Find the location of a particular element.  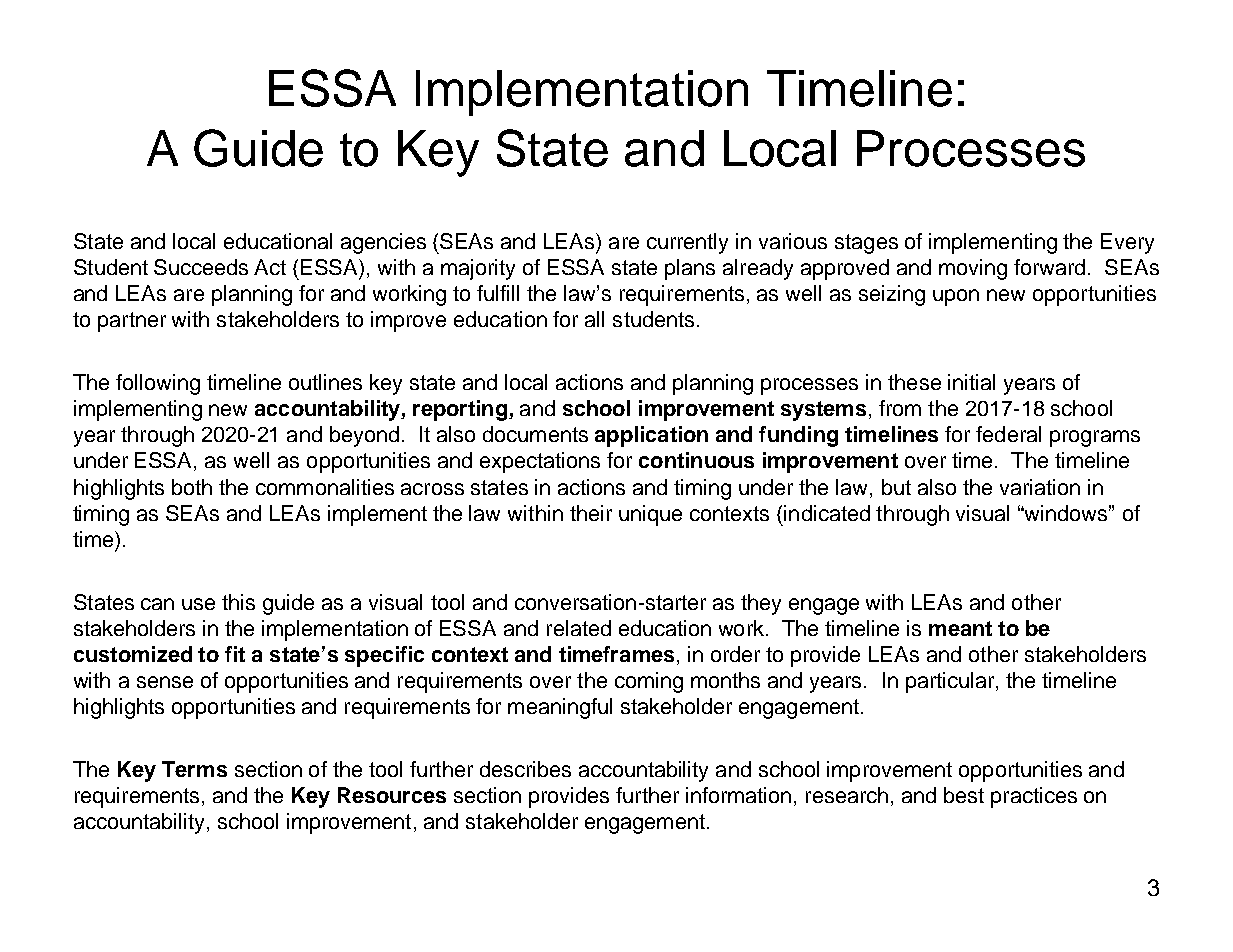

Terms is located at coordinates (194, 769).
